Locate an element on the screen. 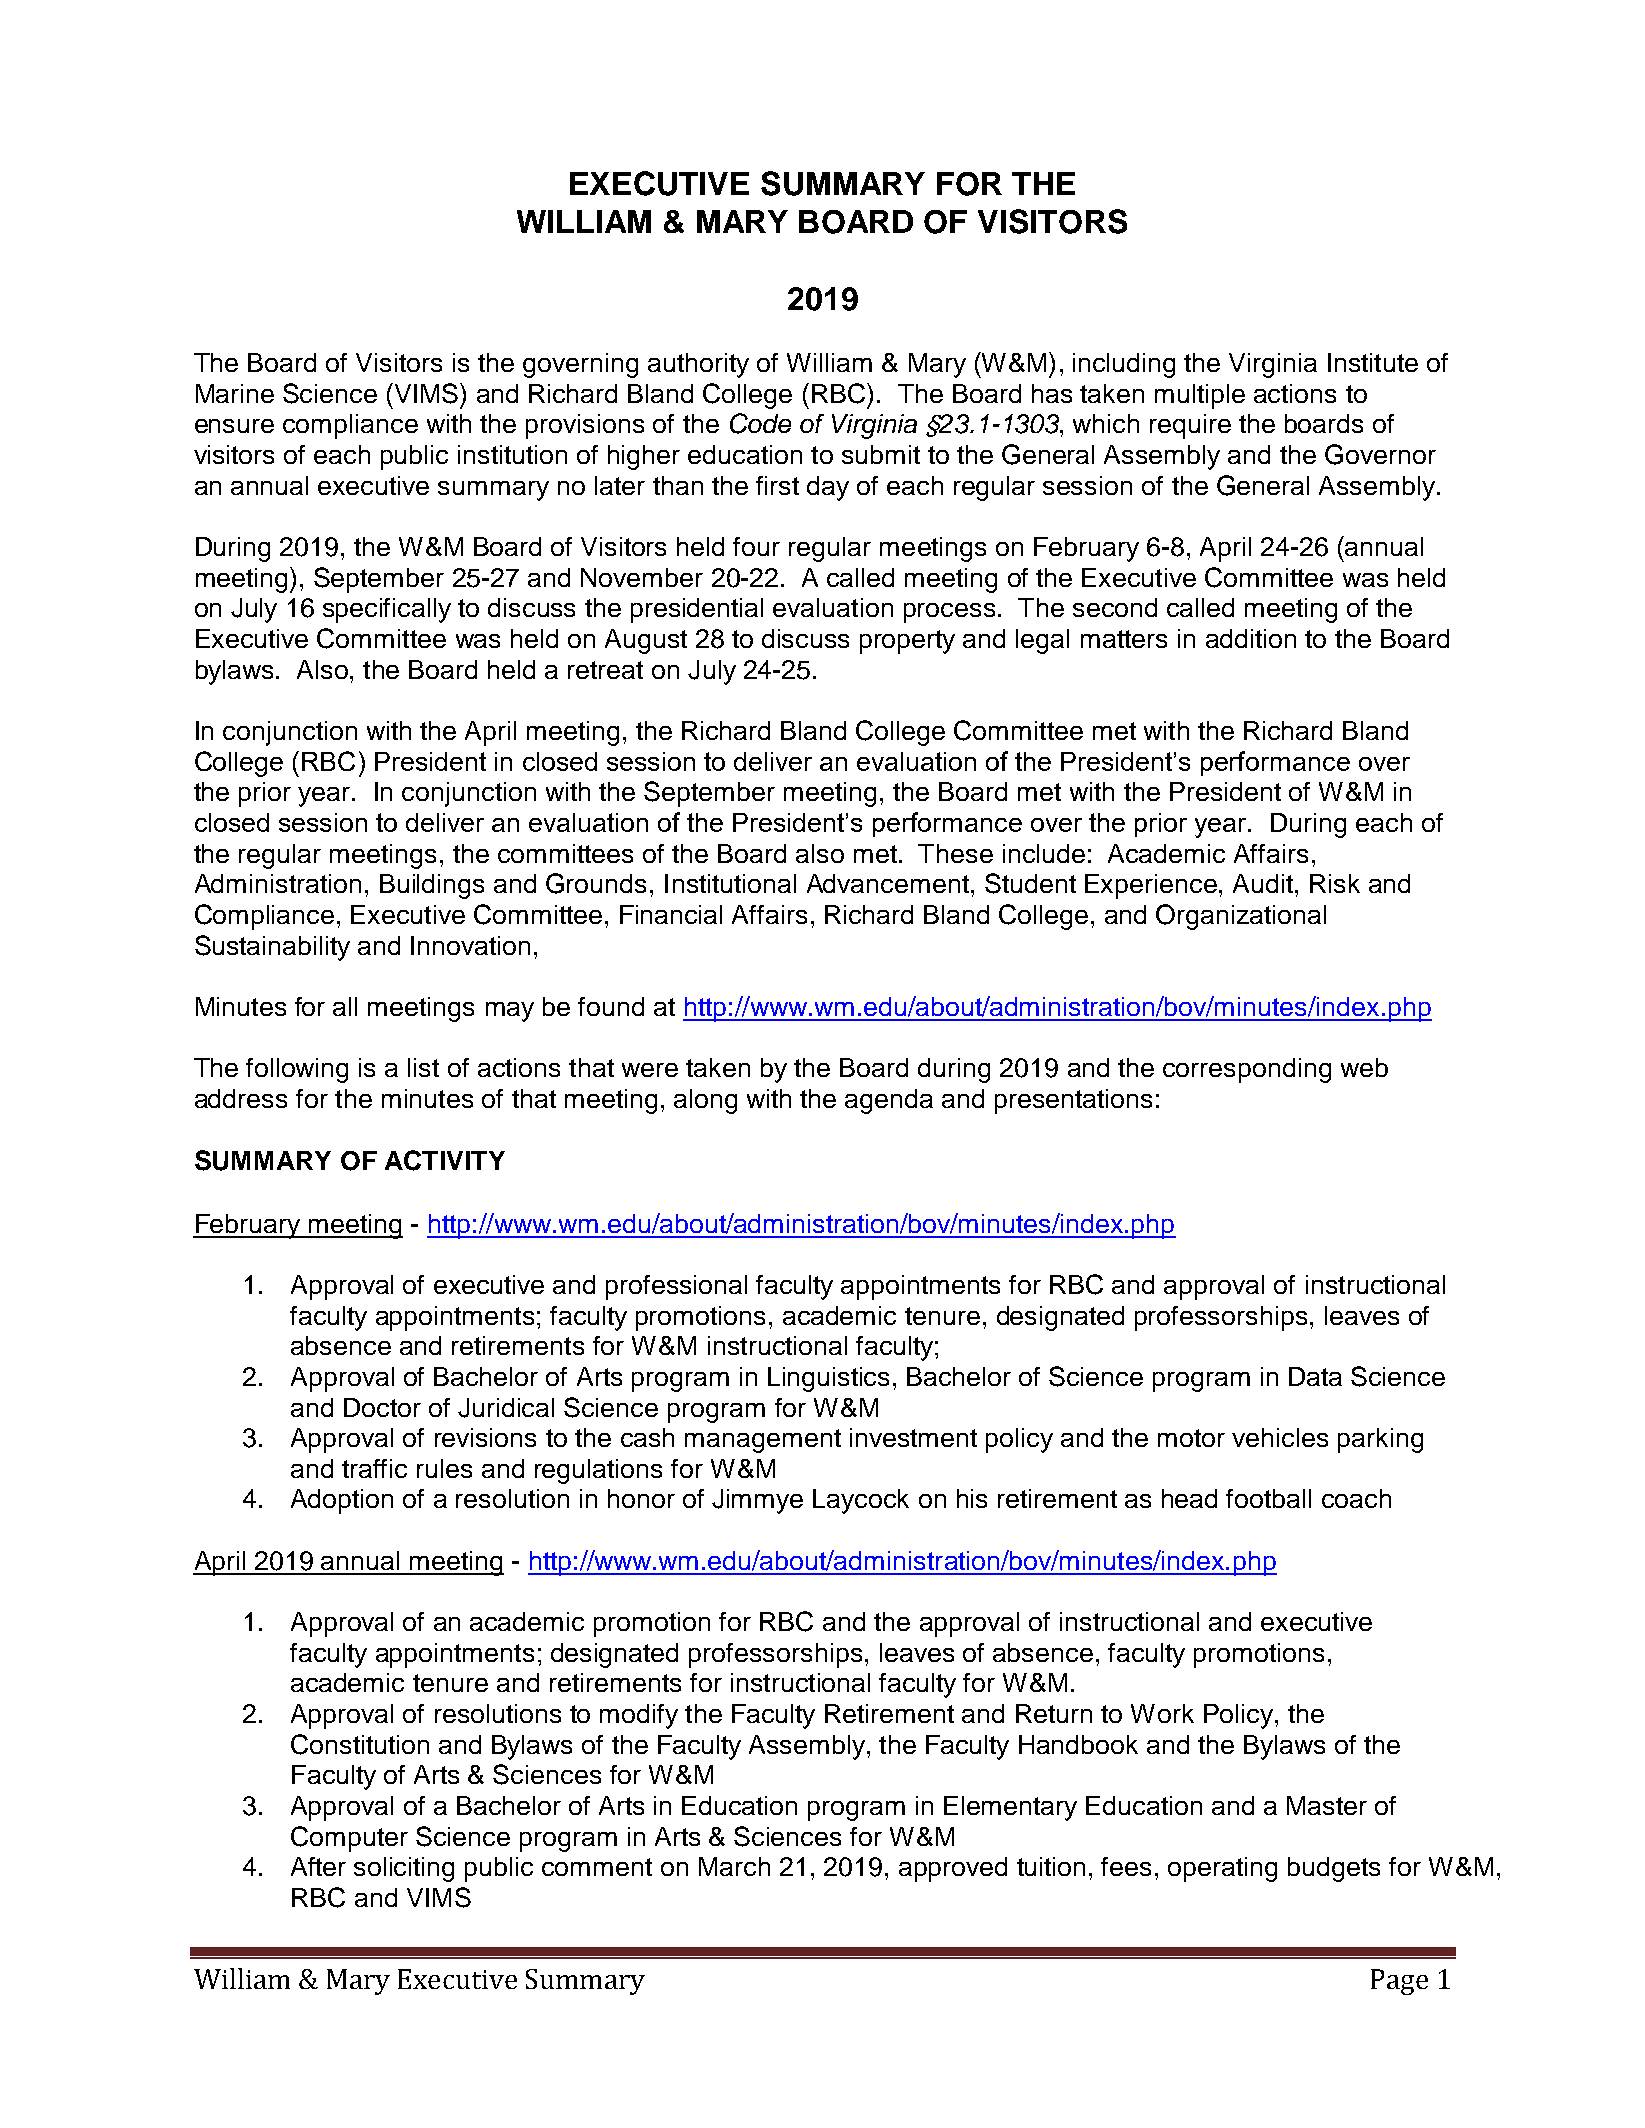 Image resolution: width=1645 pixels, height=2128 pixels. ACTIVITY is located at coordinates (445, 1160).
